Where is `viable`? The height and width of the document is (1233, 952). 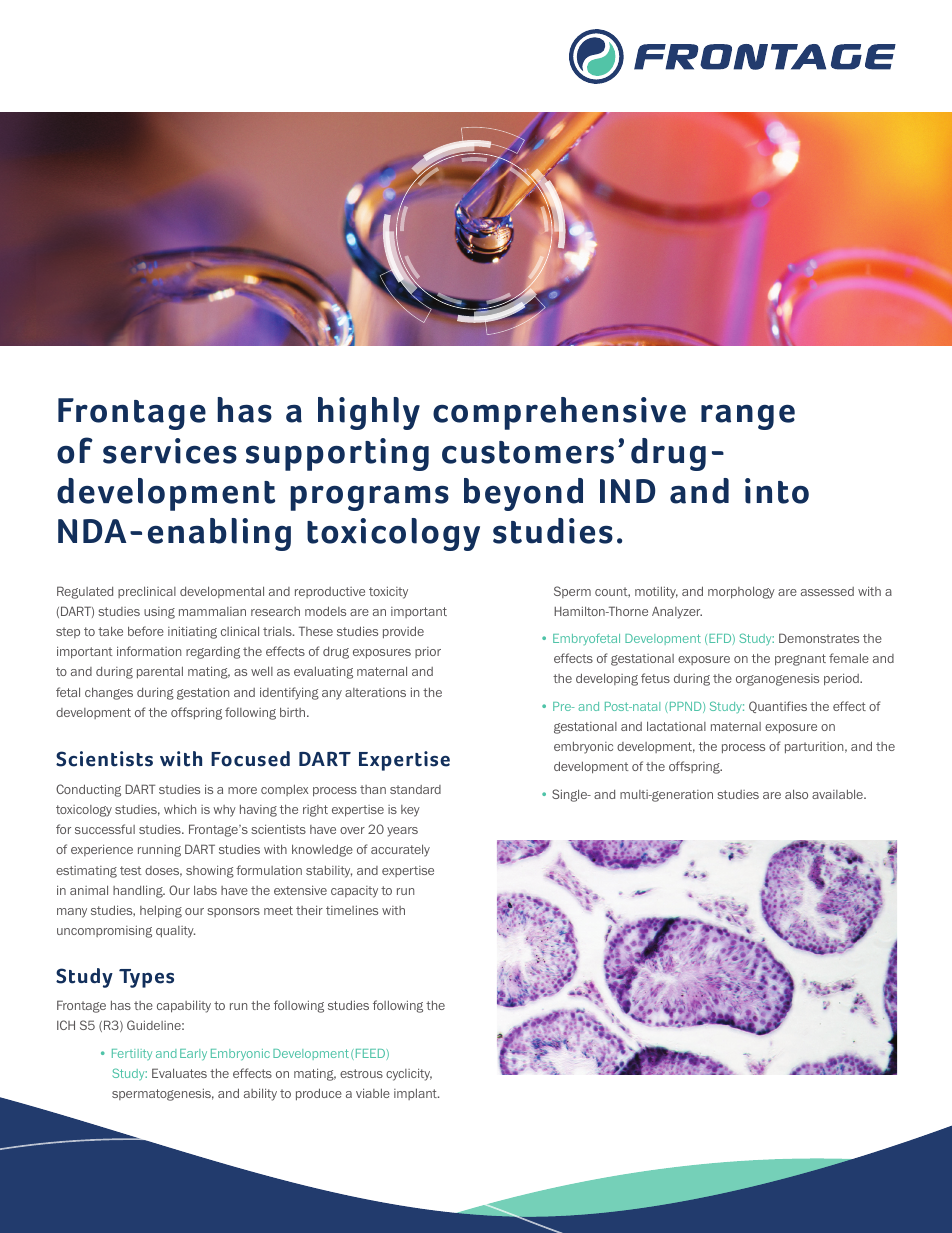
viable is located at coordinates (373, 1093).
